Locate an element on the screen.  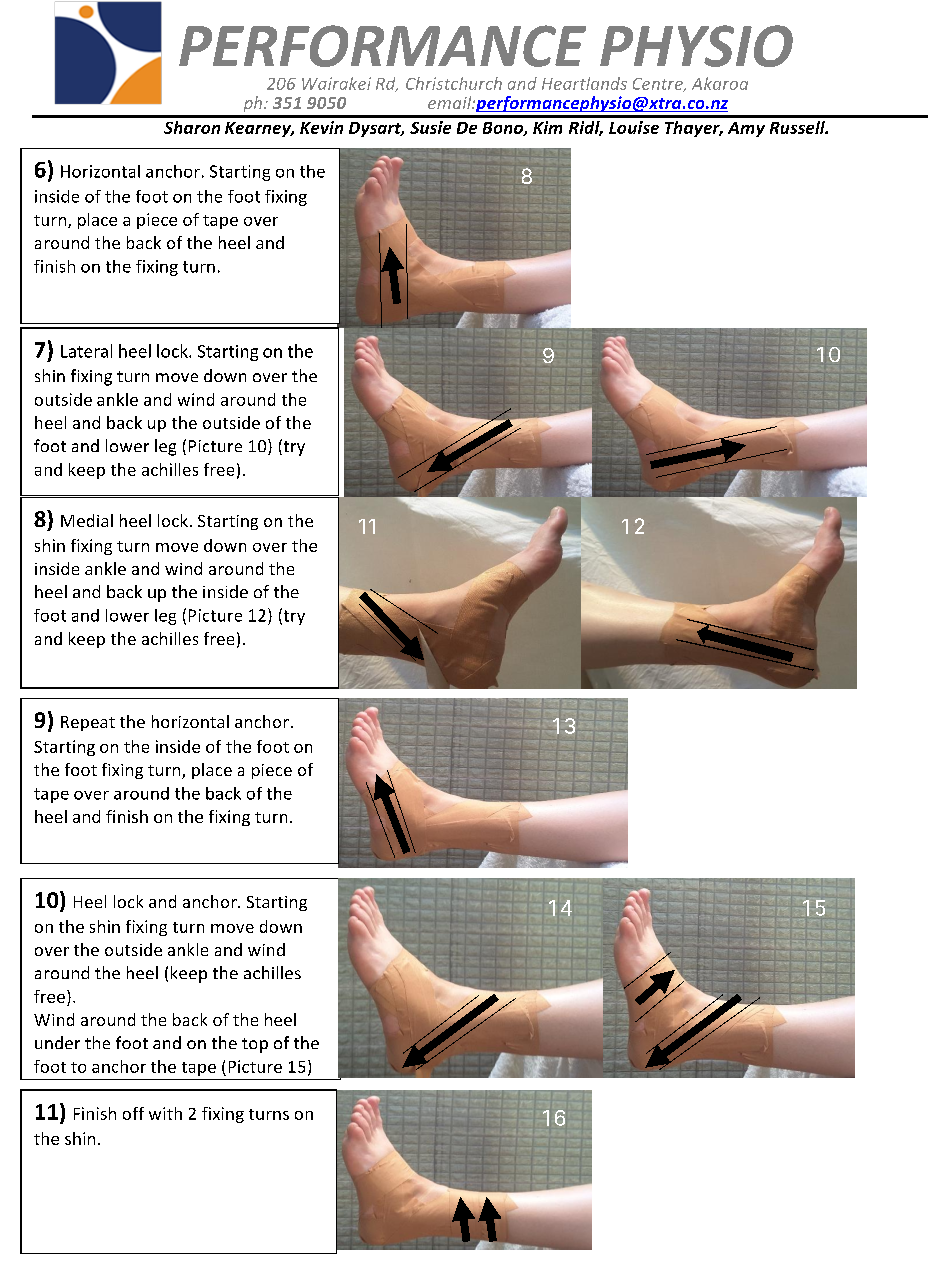
Centre is located at coordinates (659, 85).
